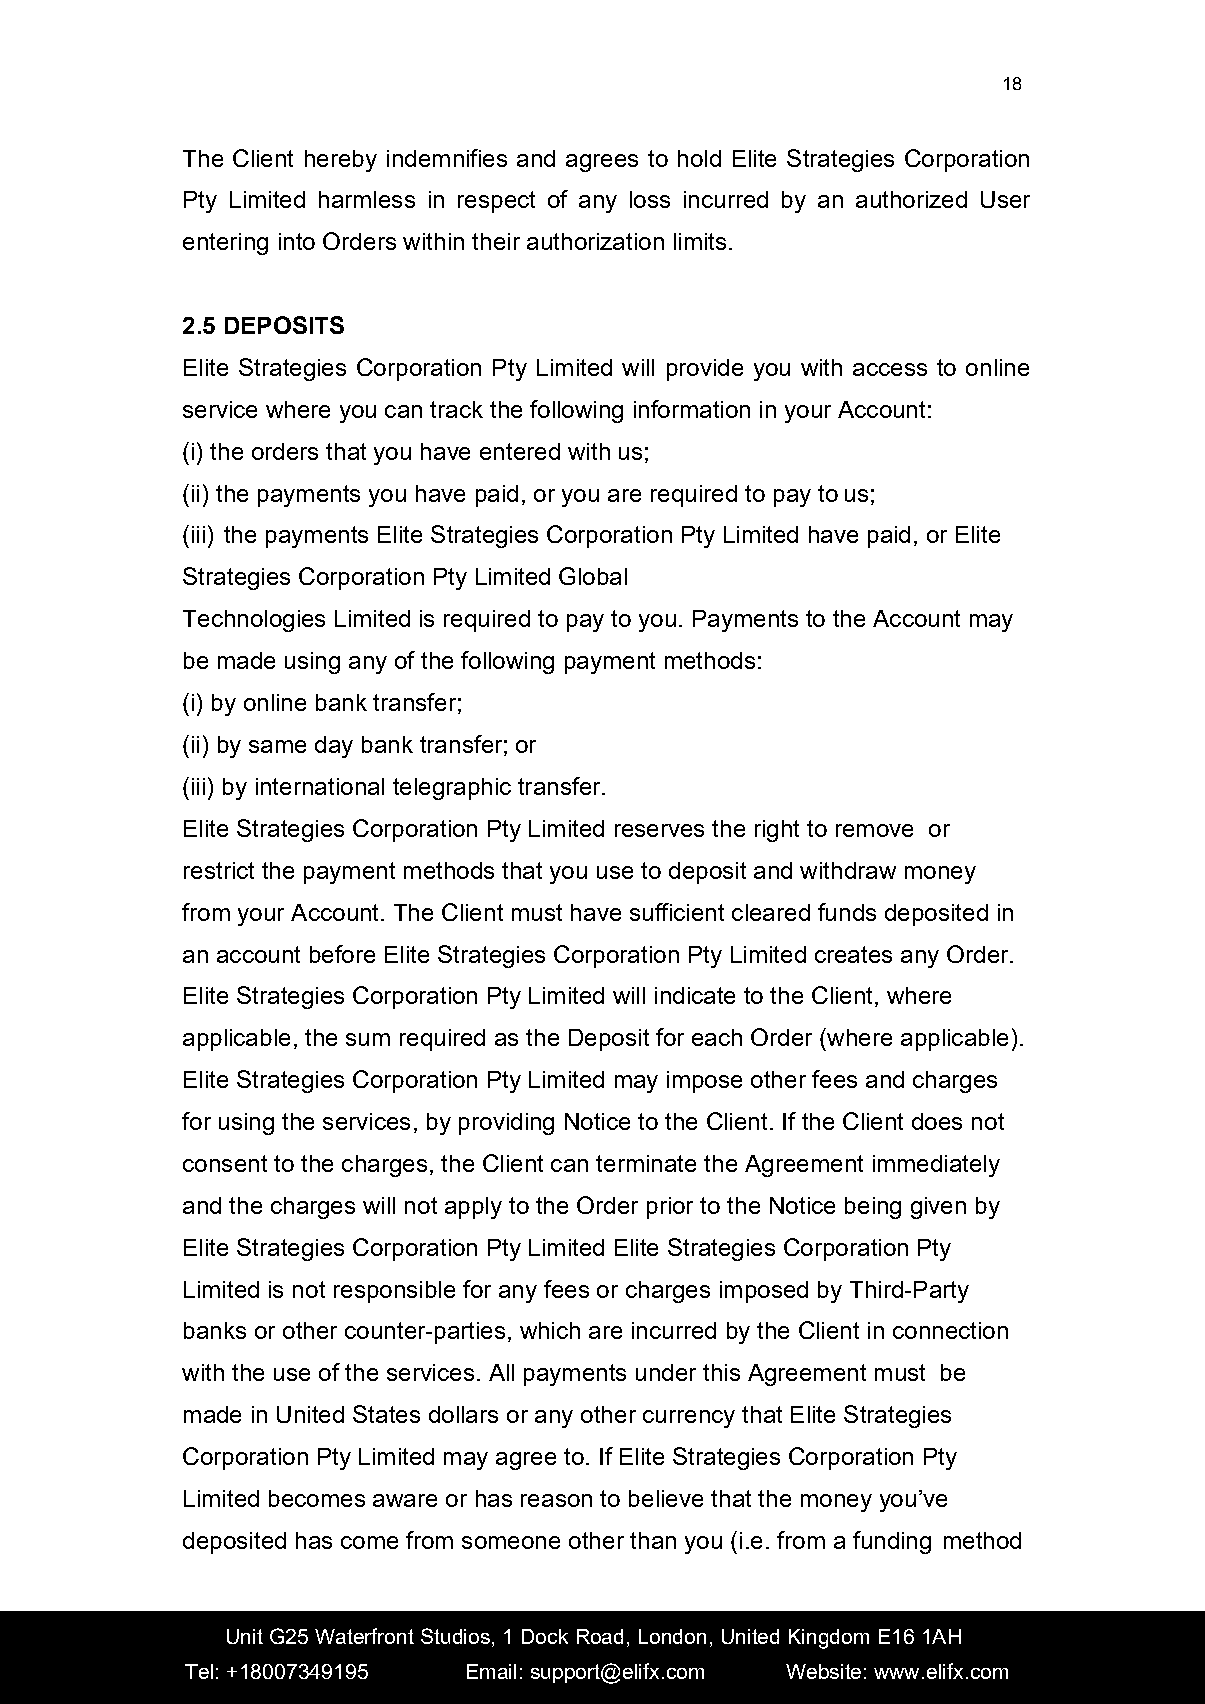  I want to click on authorized, so click(911, 199).
